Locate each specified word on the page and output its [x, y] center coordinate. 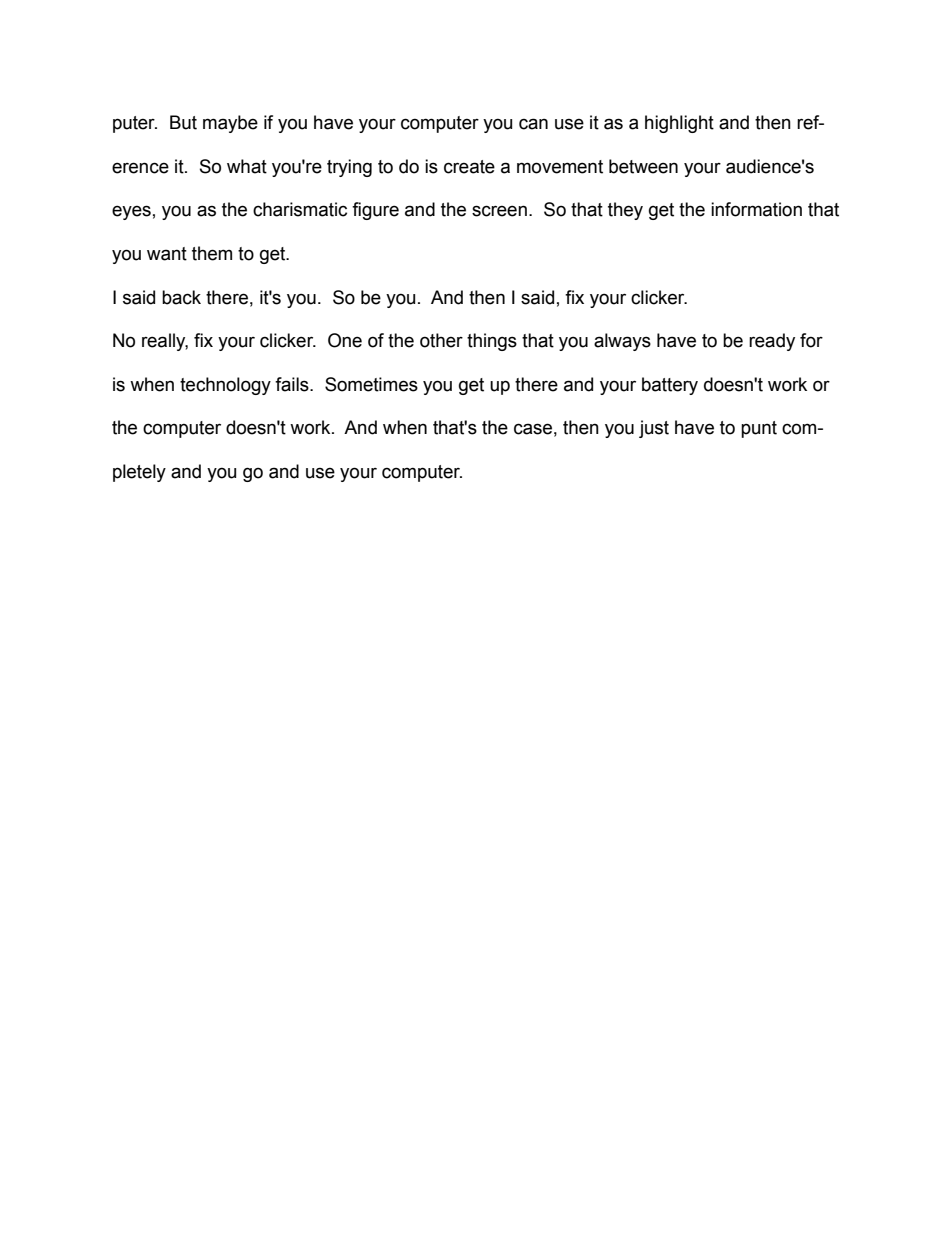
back [181, 297]
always [622, 342]
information [756, 209]
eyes [131, 212]
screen [499, 211]
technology [225, 386]
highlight [679, 124]
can [533, 124]
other [441, 340]
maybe [230, 124]
